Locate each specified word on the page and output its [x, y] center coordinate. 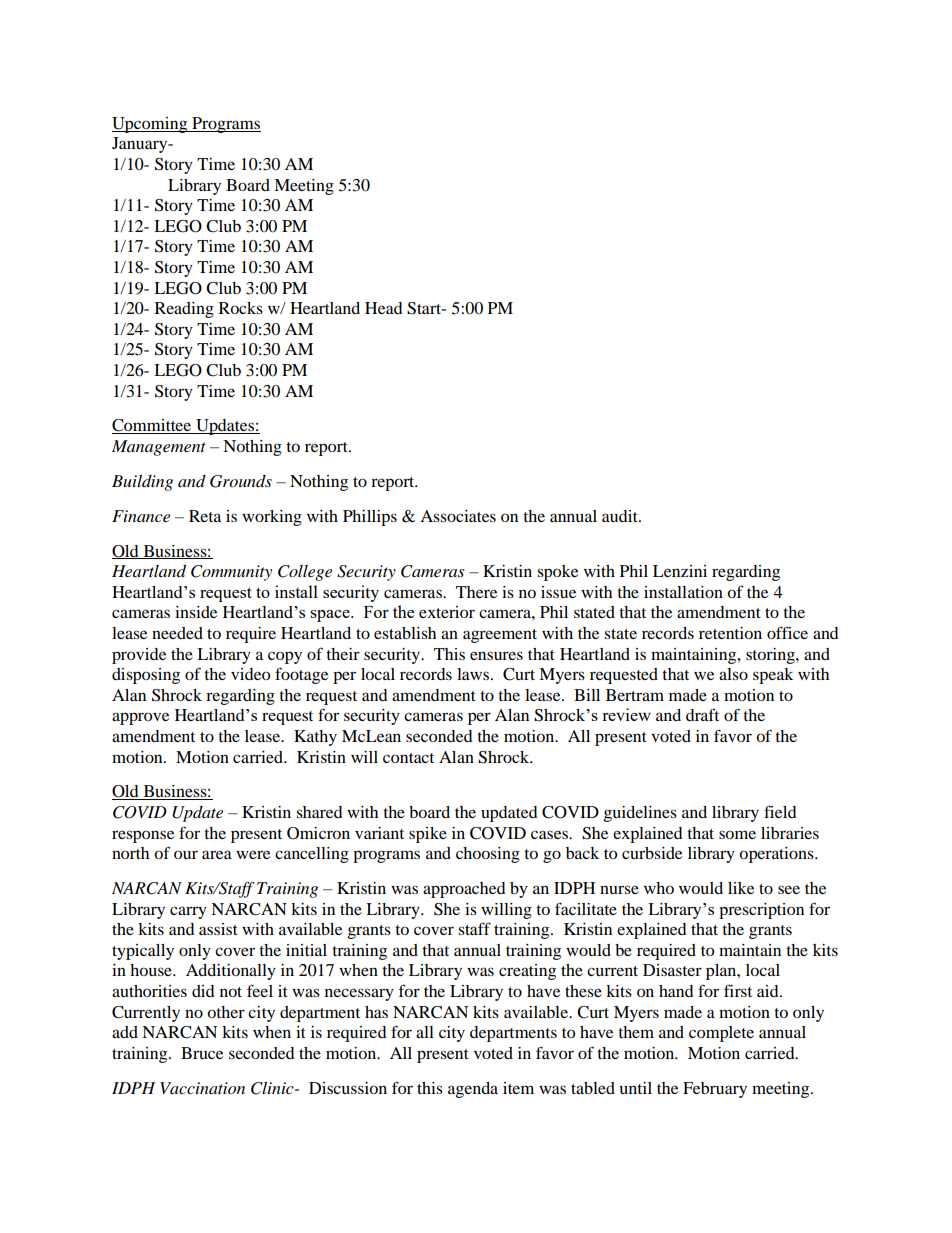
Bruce [202, 1053]
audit [621, 516]
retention [730, 633]
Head [384, 308]
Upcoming [151, 125]
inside [196, 612]
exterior [447, 612]
